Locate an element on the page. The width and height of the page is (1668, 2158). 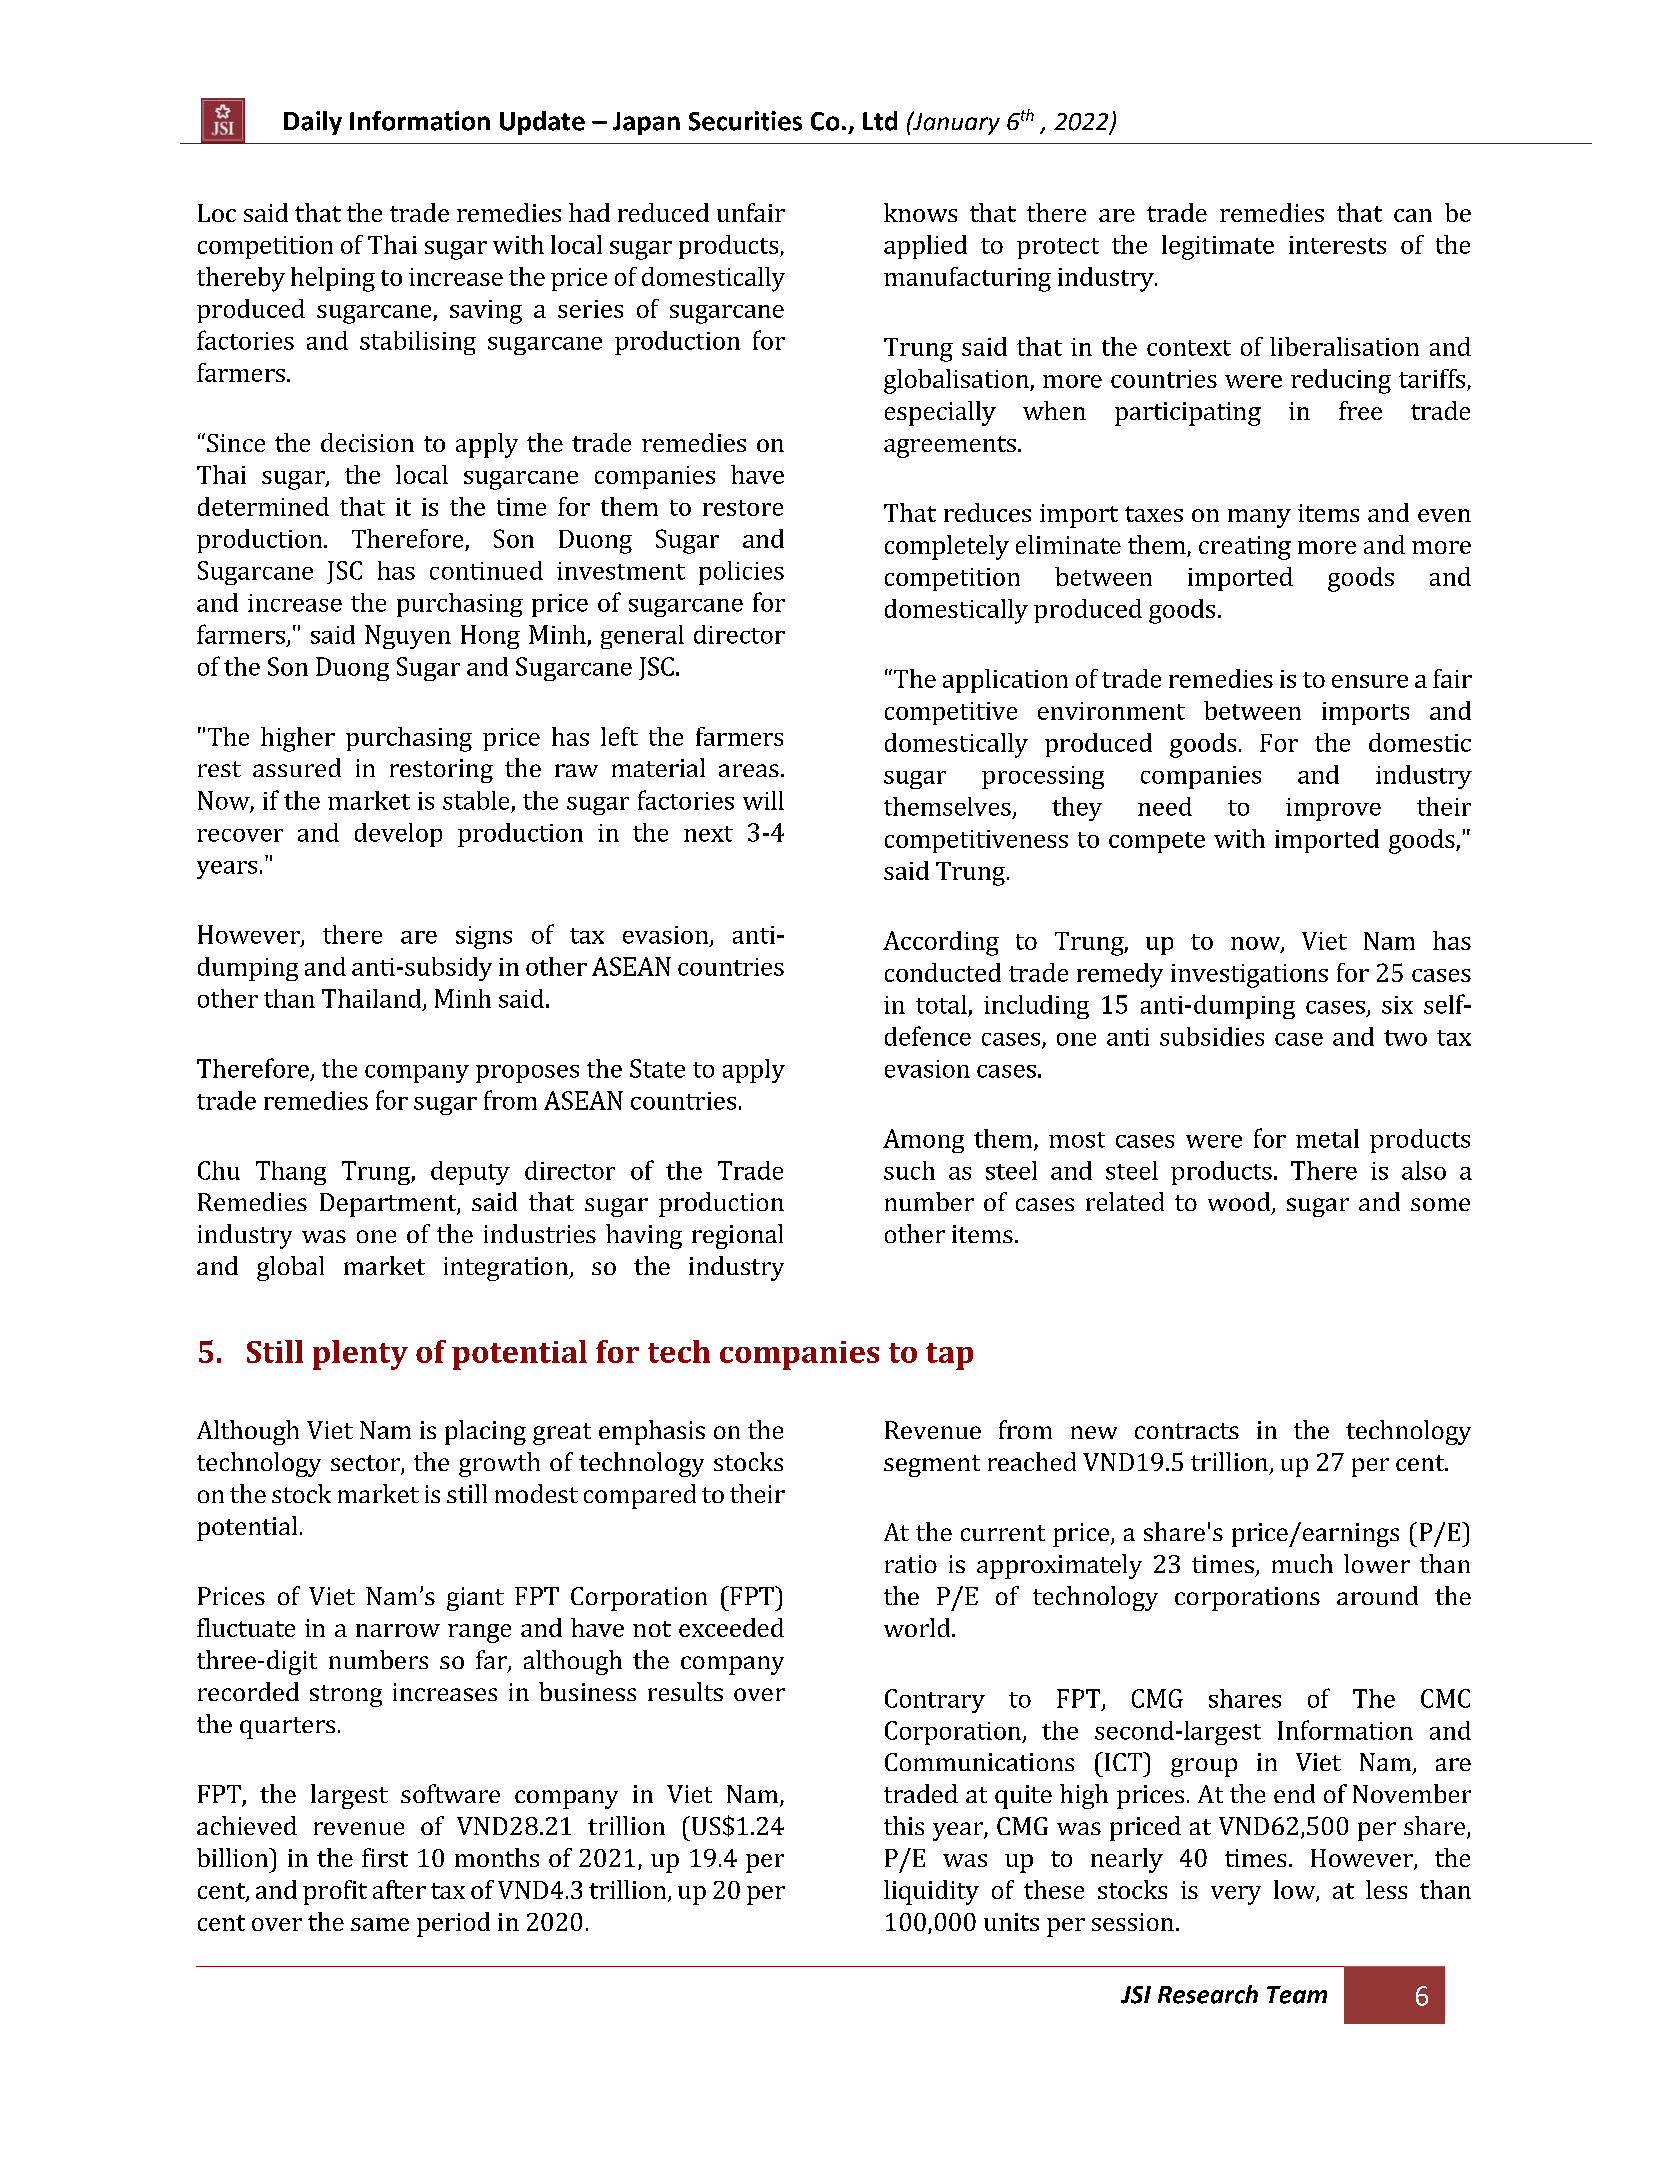
develop is located at coordinates (398, 835).
